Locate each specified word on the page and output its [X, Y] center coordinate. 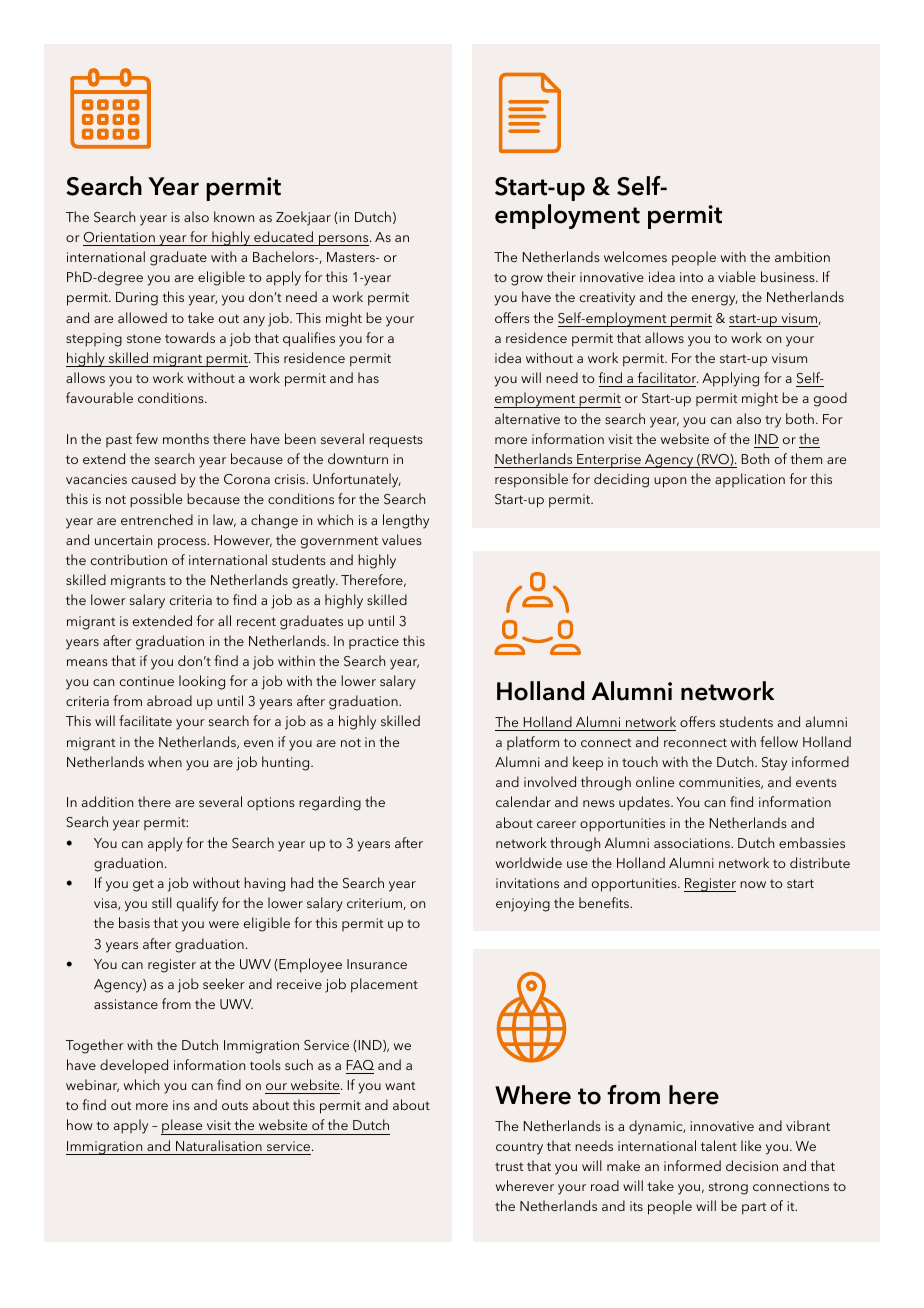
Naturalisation [219, 1145]
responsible [531, 480]
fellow [779, 741]
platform [533, 743]
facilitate [145, 720]
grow [527, 280]
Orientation [119, 237]
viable [737, 276]
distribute [820, 862]
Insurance [377, 964]
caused [154, 478]
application [750, 480]
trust [509, 1166]
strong [728, 1188]
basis [134, 922]
